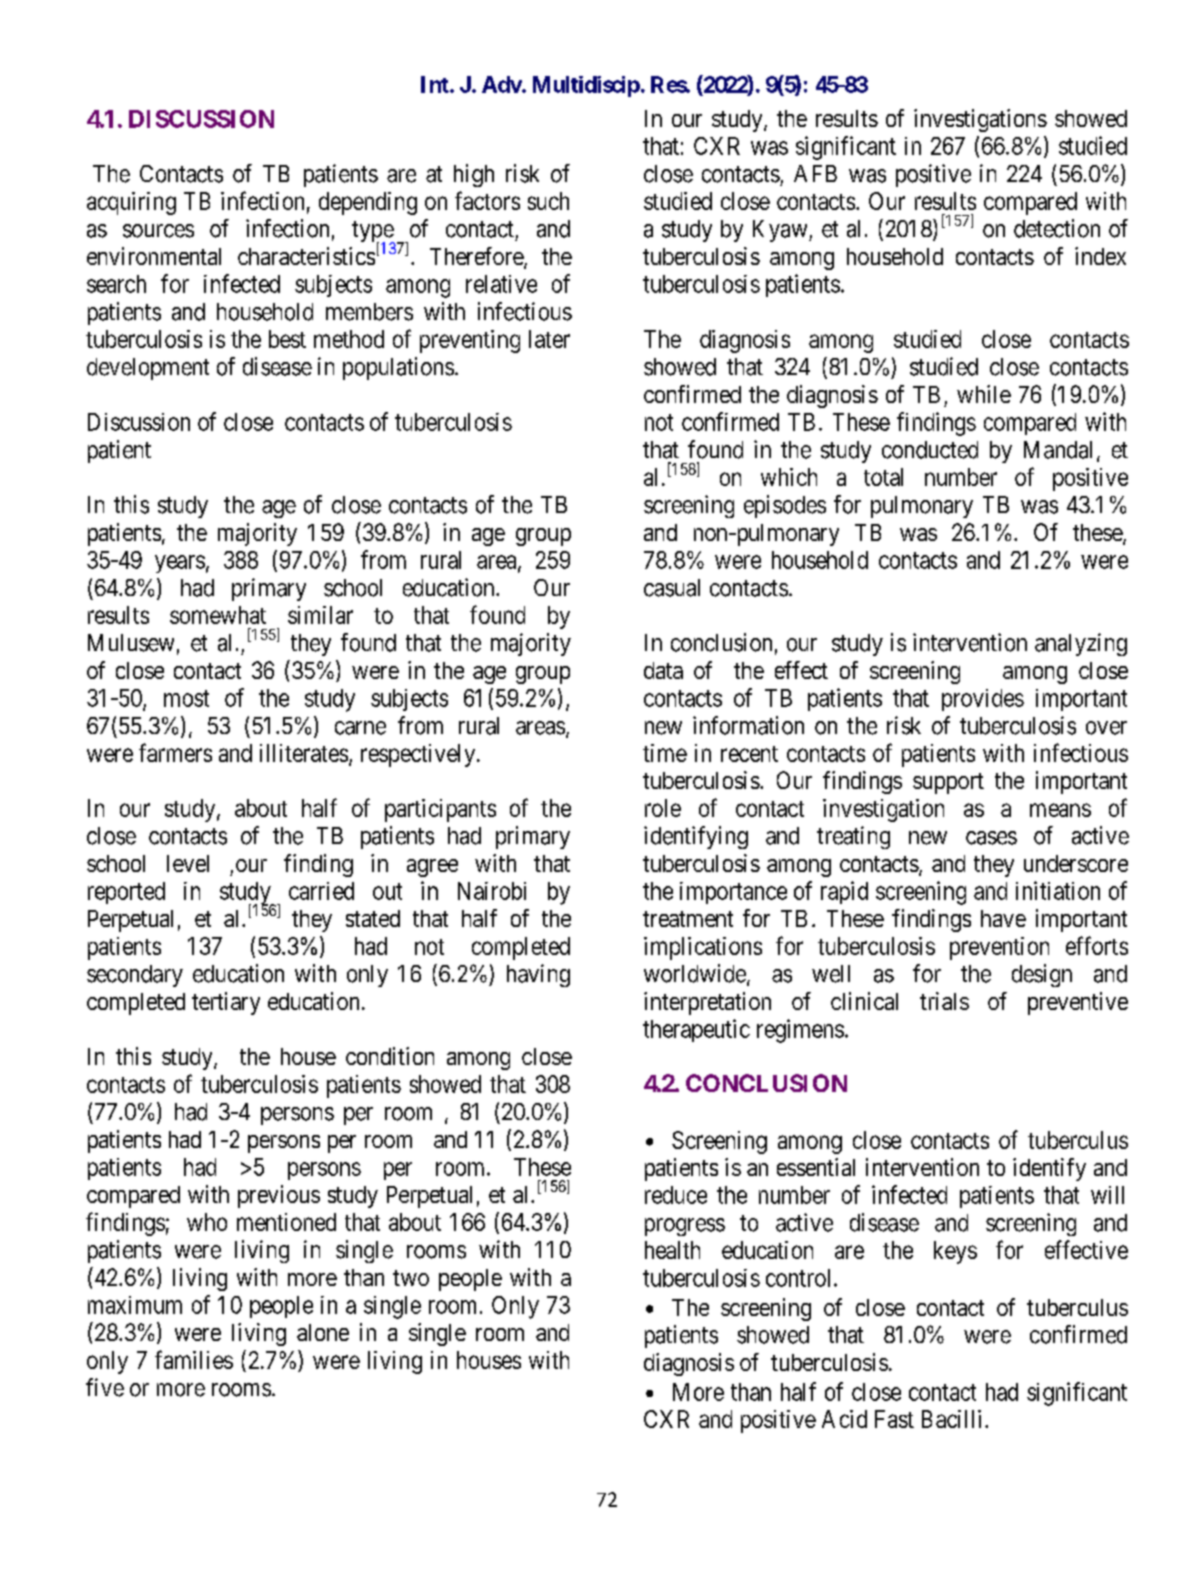  What do you see at coordinates (175, 752) in the image?
I see `farmers` at bounding box center [175, 752].
